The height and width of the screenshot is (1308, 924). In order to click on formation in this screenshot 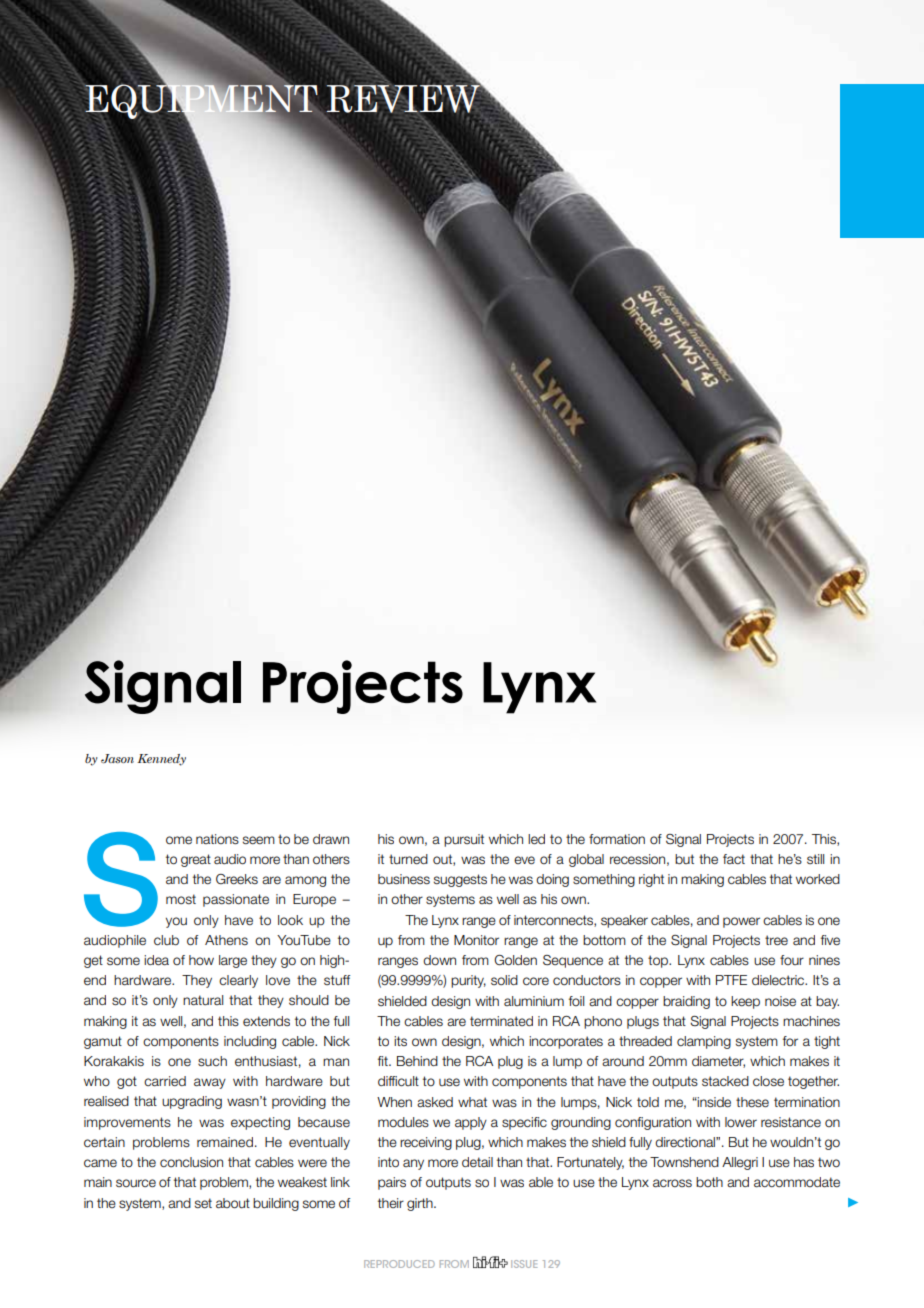, I will do `click(617, 839)`.
